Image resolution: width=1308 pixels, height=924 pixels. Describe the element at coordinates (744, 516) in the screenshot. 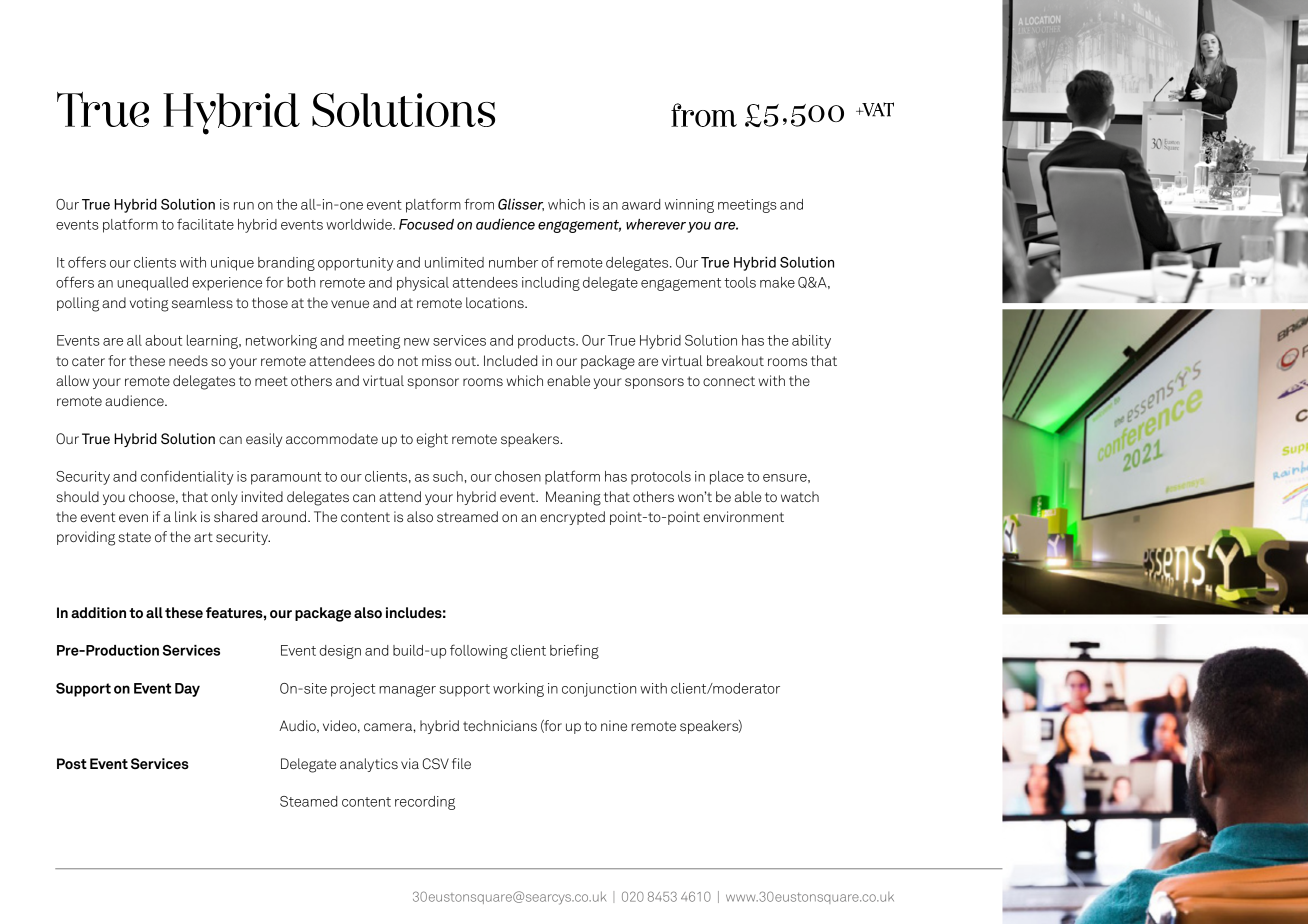

I see `environment` at that location.
